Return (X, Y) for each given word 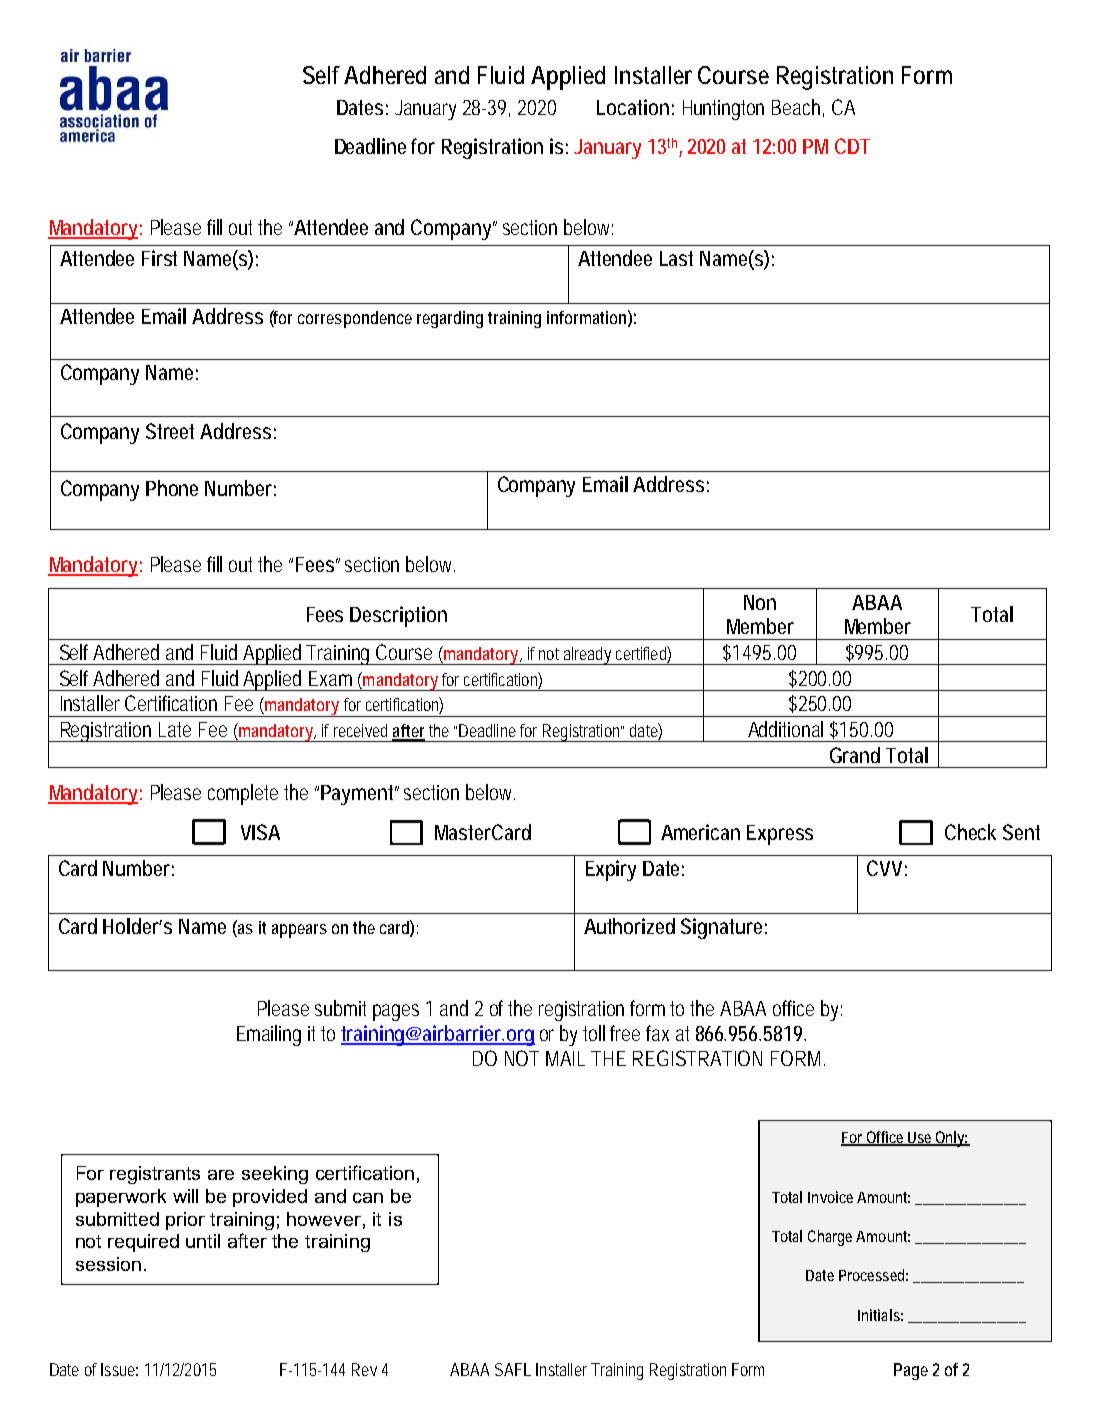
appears (299, 931)
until (203, 1241)
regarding (450, 319)
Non (760, 602)
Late (175, 729)
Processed (871, 1275)
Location (633, 107)
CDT (852, 146)
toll (594, 1033)
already (587, 656)
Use (920, 1138)
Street (170, 431)
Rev (364, 1369)
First (159, 258)
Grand (855, 755)
